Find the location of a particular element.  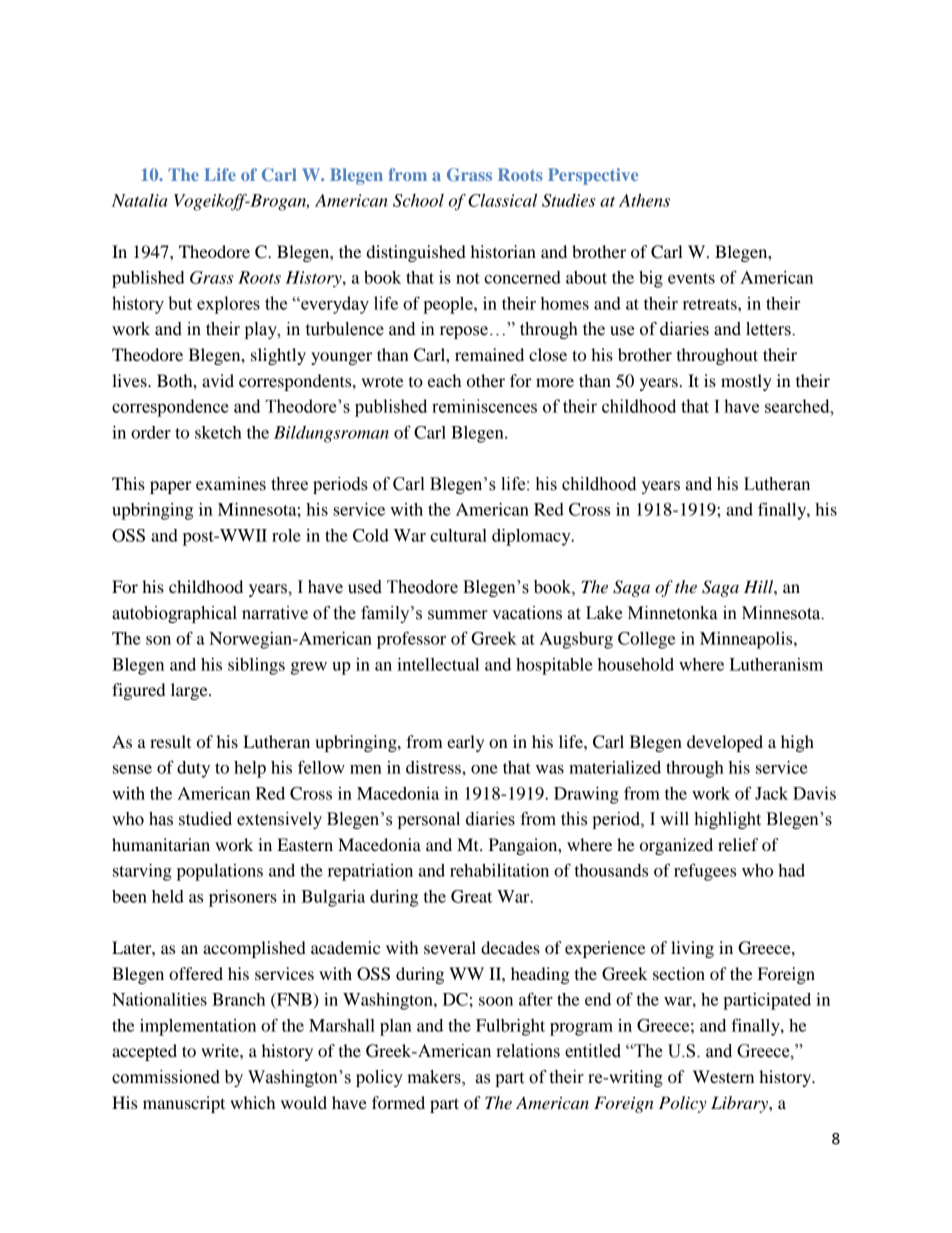

duty is located at coordinates (193, 769).
